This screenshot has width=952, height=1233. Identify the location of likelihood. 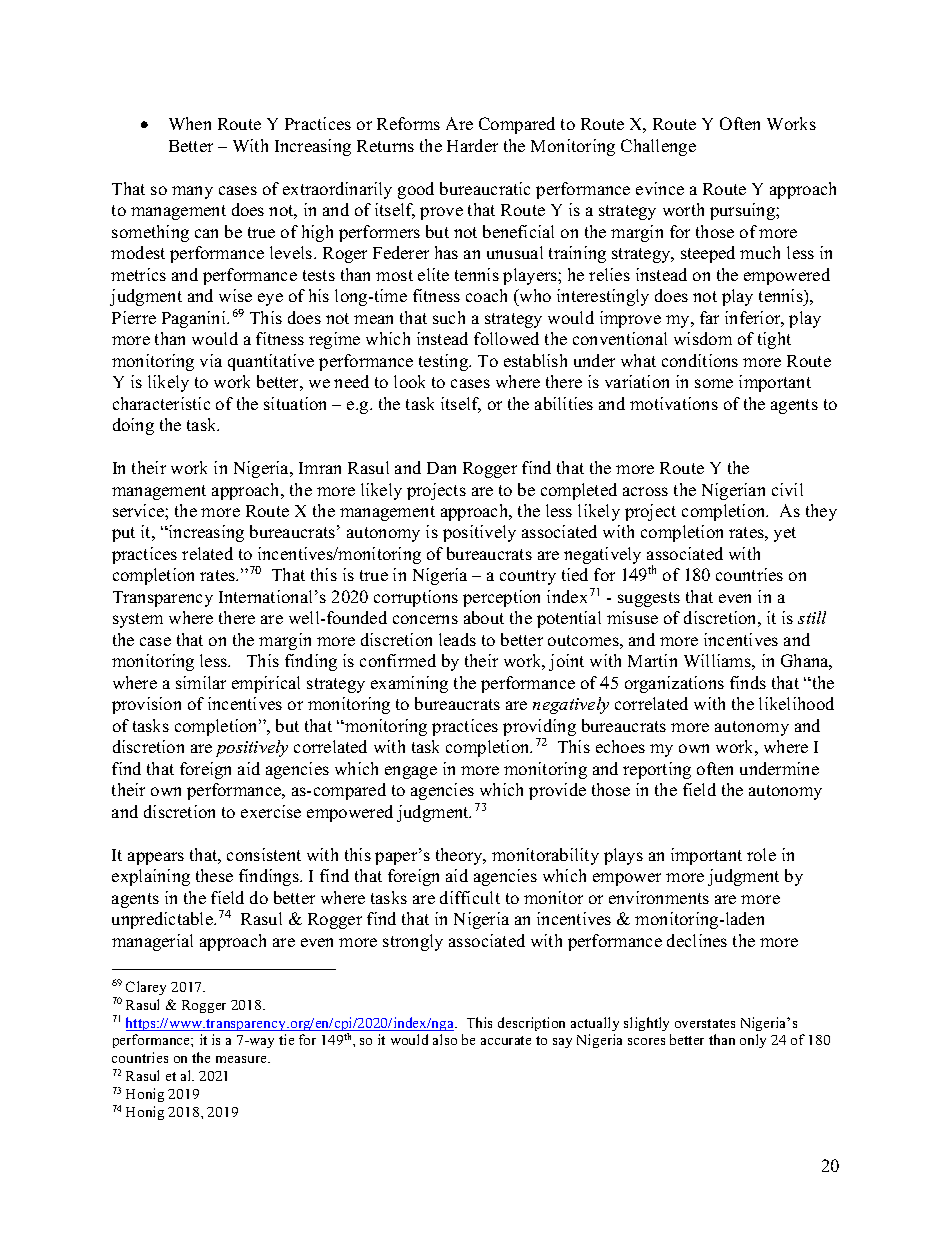
(796, 703).
